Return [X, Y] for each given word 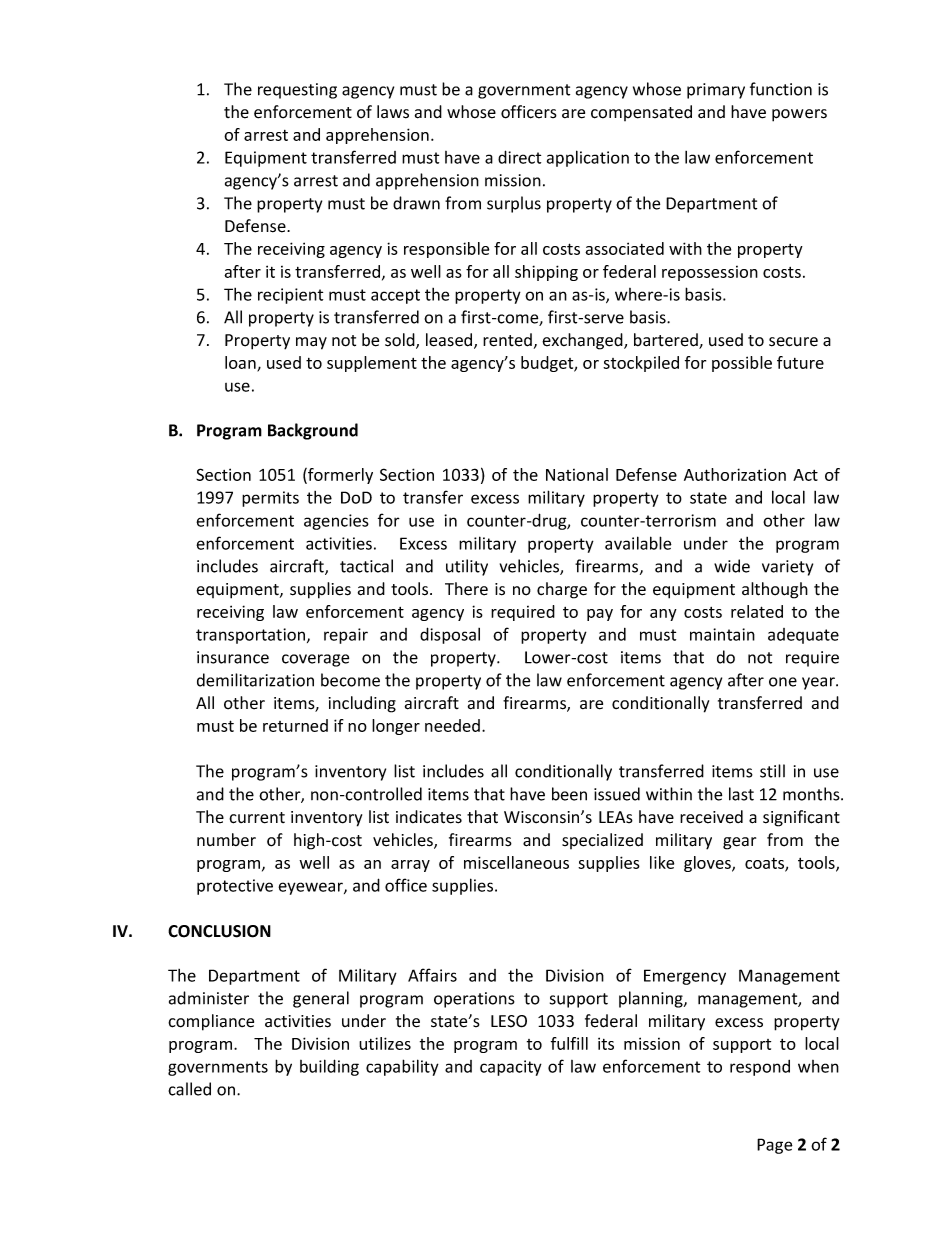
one [783, 682]
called [189, 1089]
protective [235, 887]
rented [507, 340]
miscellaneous [516, 862]
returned [295, 725]
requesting [297, 91]
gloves [708, 864]
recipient [290, 296]
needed [452, 725]
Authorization [735, 474]
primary [716, 91]
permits [270, 499]
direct [519, 157]
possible [742, 364]
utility [467, 567]
